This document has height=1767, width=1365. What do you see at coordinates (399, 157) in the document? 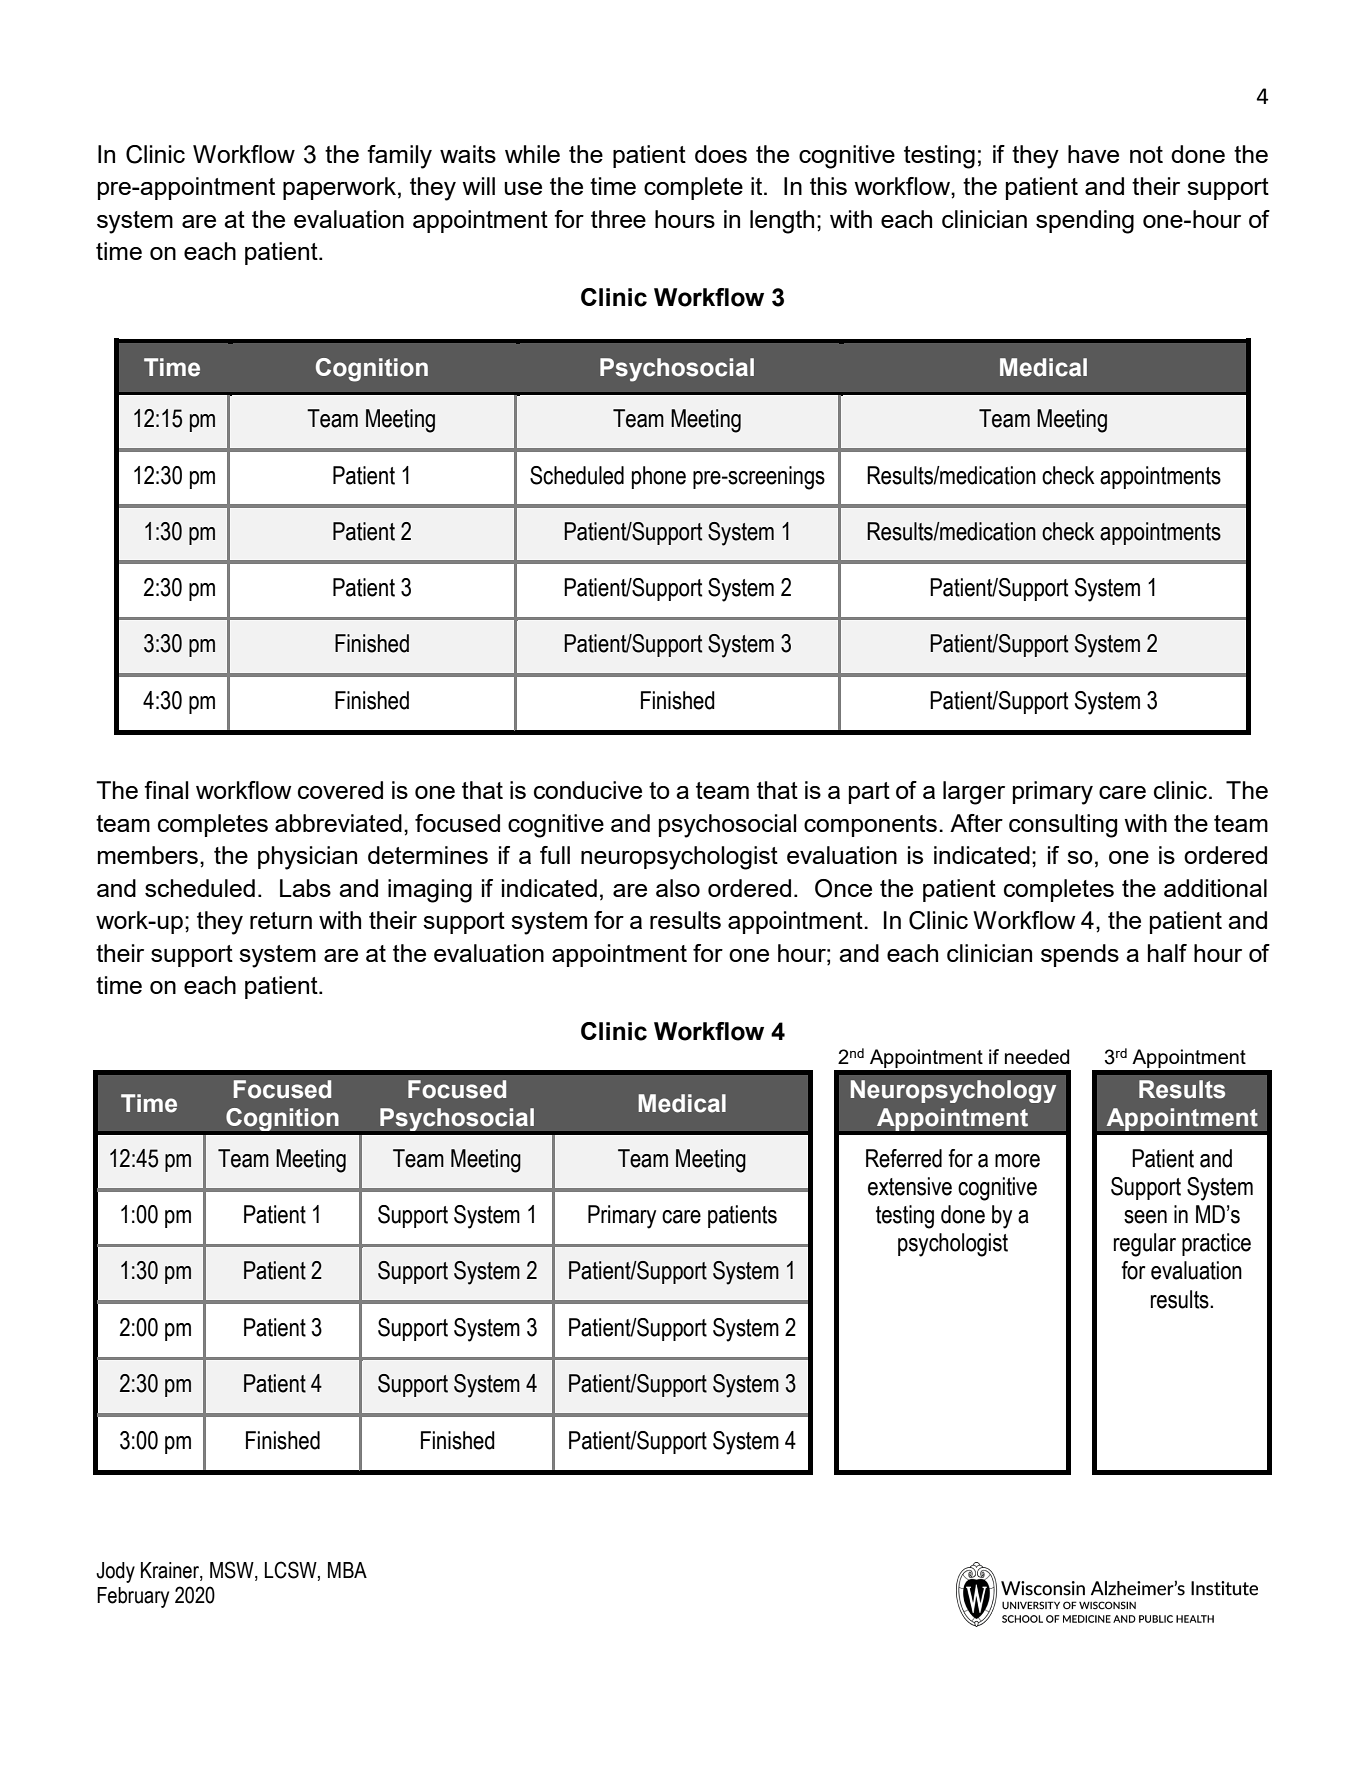
I see `family` at bounding box center [399, 157].
